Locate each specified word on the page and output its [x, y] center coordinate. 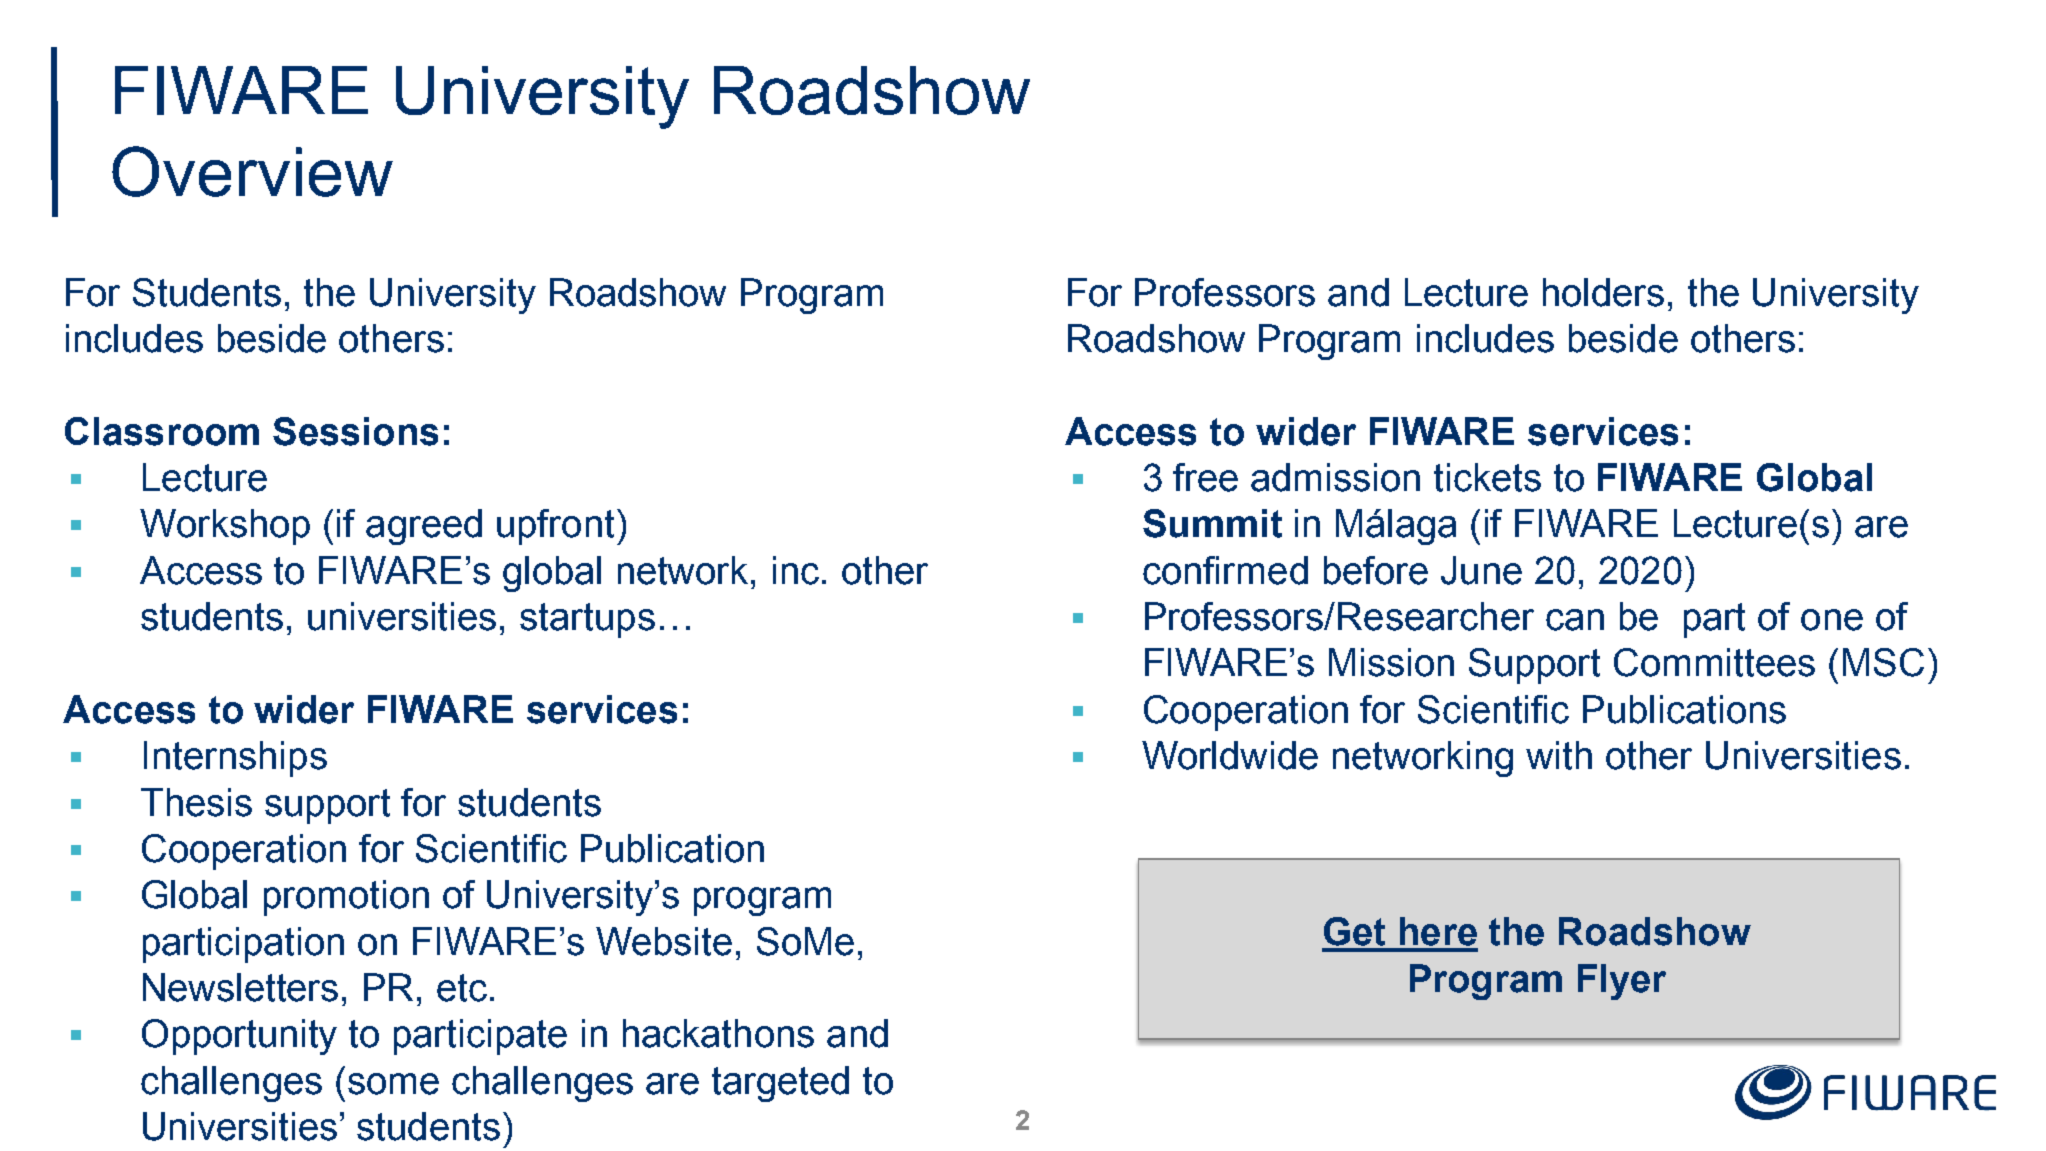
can [1575, 620]
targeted [780, 1084]
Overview [252, 171]
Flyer [1622, 982]
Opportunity [239, 1037]
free [1205, 477]
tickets [1487, 477]
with [1559, 755]
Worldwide [1230, 755]
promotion [346, 898]
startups [587, 620]
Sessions [355, 431]
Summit [1212, 523]
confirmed [1225, 570]
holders [1603, 292]
